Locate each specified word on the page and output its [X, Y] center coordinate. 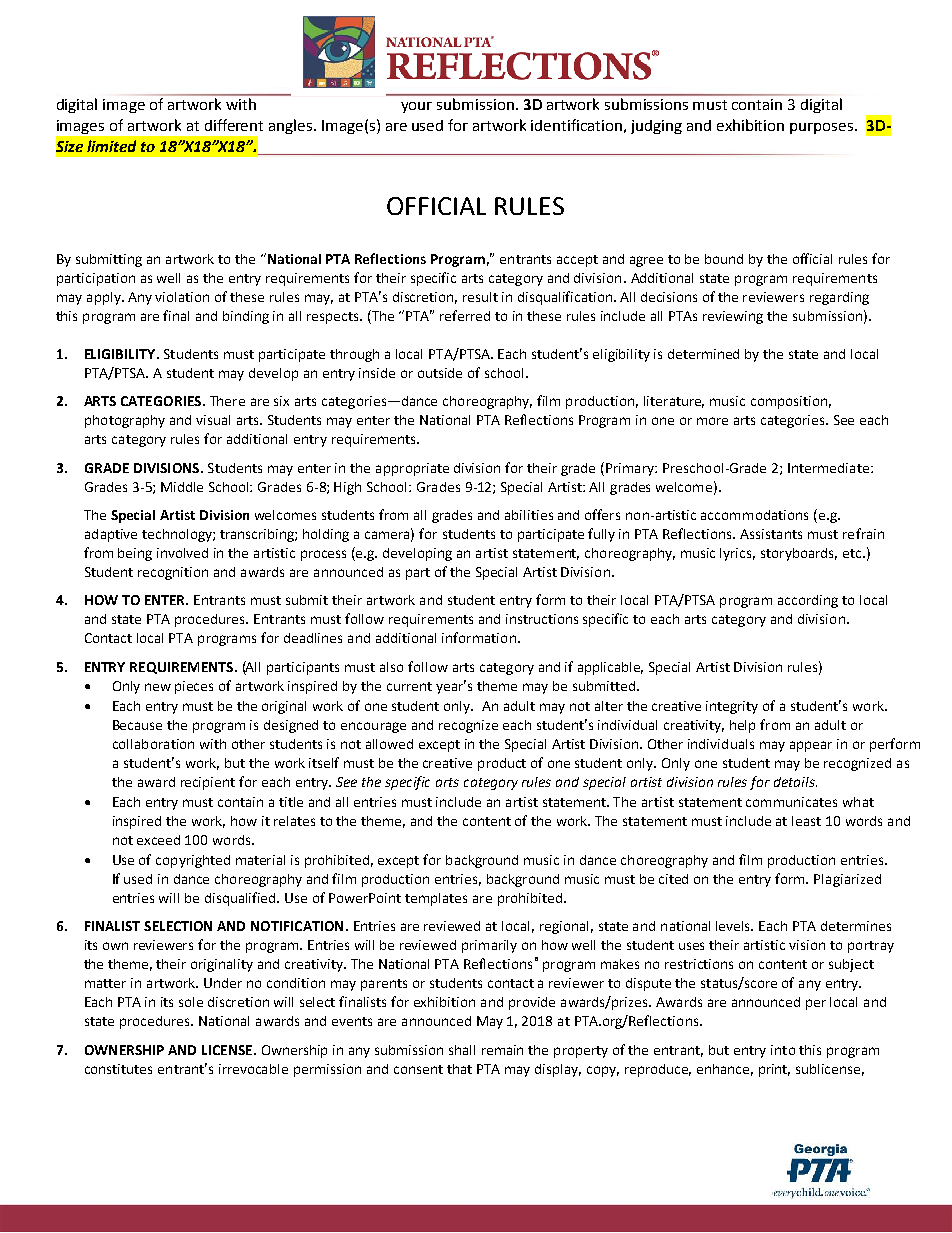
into [783, 1050]
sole [191, 1002]
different [234, 125]
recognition [173, 573]
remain [502, 1050]
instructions [542, 619]
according [808, 601]
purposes [823, 128]
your [416, 107]
